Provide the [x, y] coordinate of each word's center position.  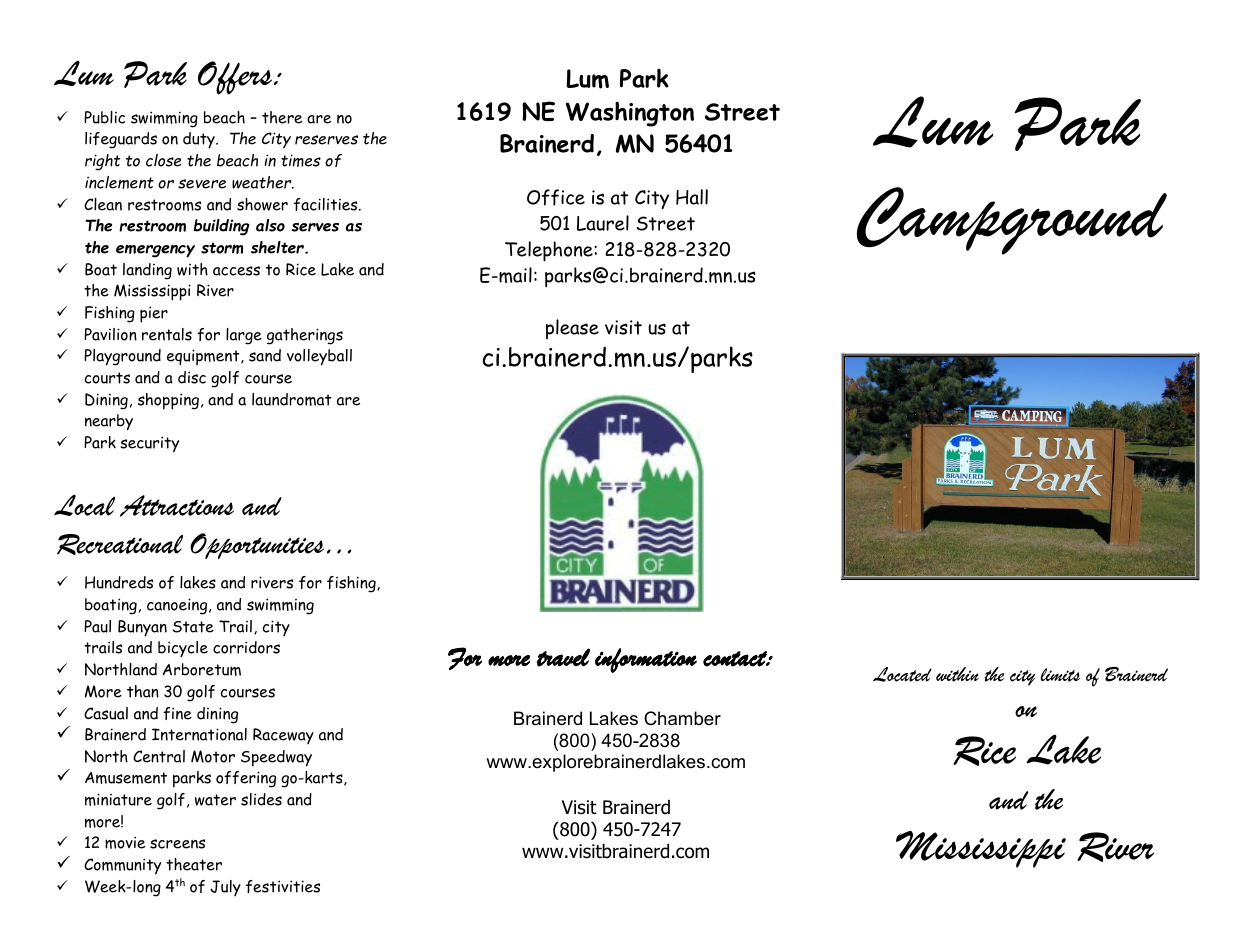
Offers [236, 78]
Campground [1012, 221]
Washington [630, 114]
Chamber [682, 718]
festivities [283, 886]
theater [194, 864]
